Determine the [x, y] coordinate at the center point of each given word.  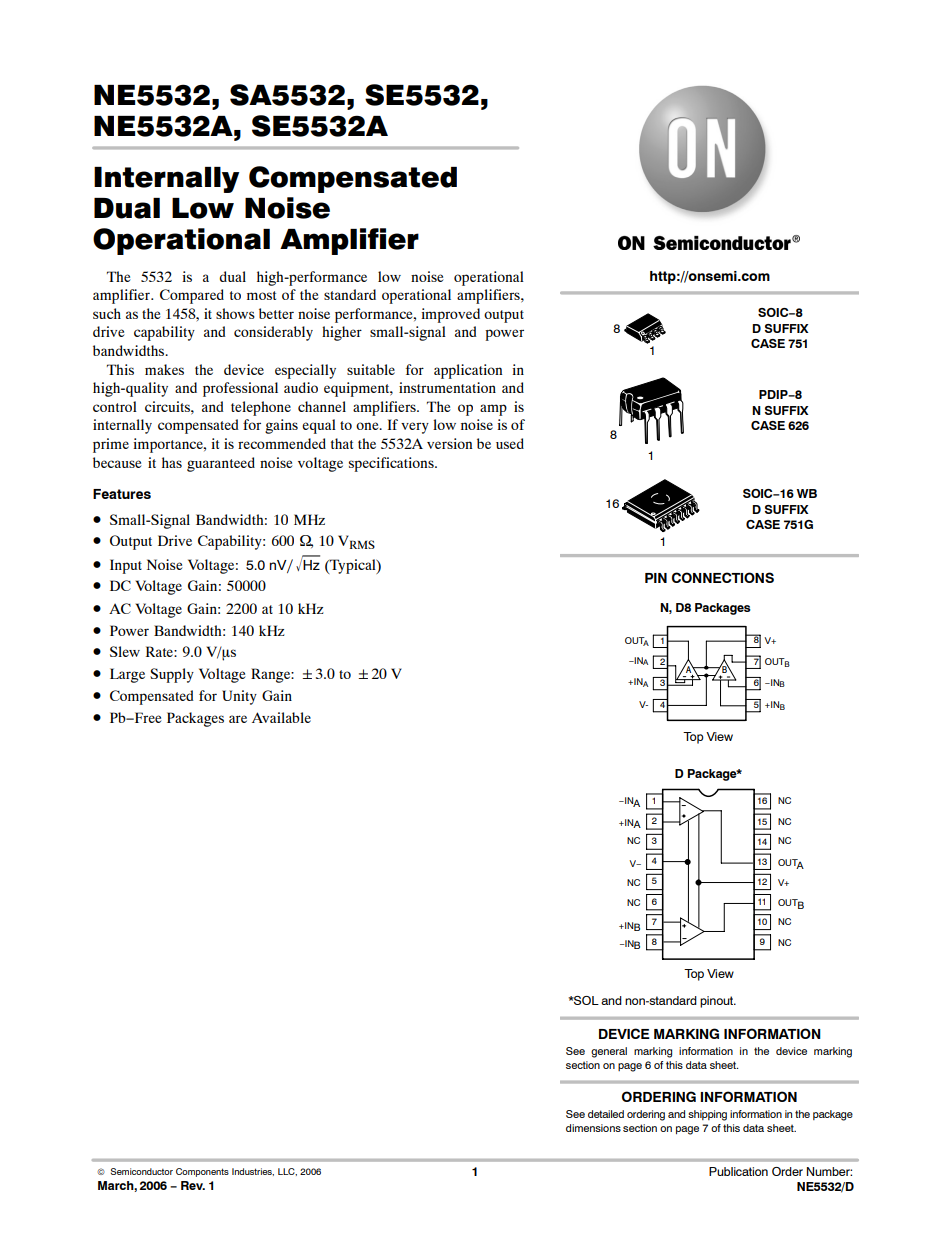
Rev [193, 1185]
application [468, 371]
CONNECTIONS [723, 577]
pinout [718, 1002]
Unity [239, 697]
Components [202, 1172]
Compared [192, 296]
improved [450, 315]
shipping [707, 1115]
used [510, 443]
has [172, 462]
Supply [172, 675]
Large [127, 675]
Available [281, 717]
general [609, 1052]
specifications [392, 464]
